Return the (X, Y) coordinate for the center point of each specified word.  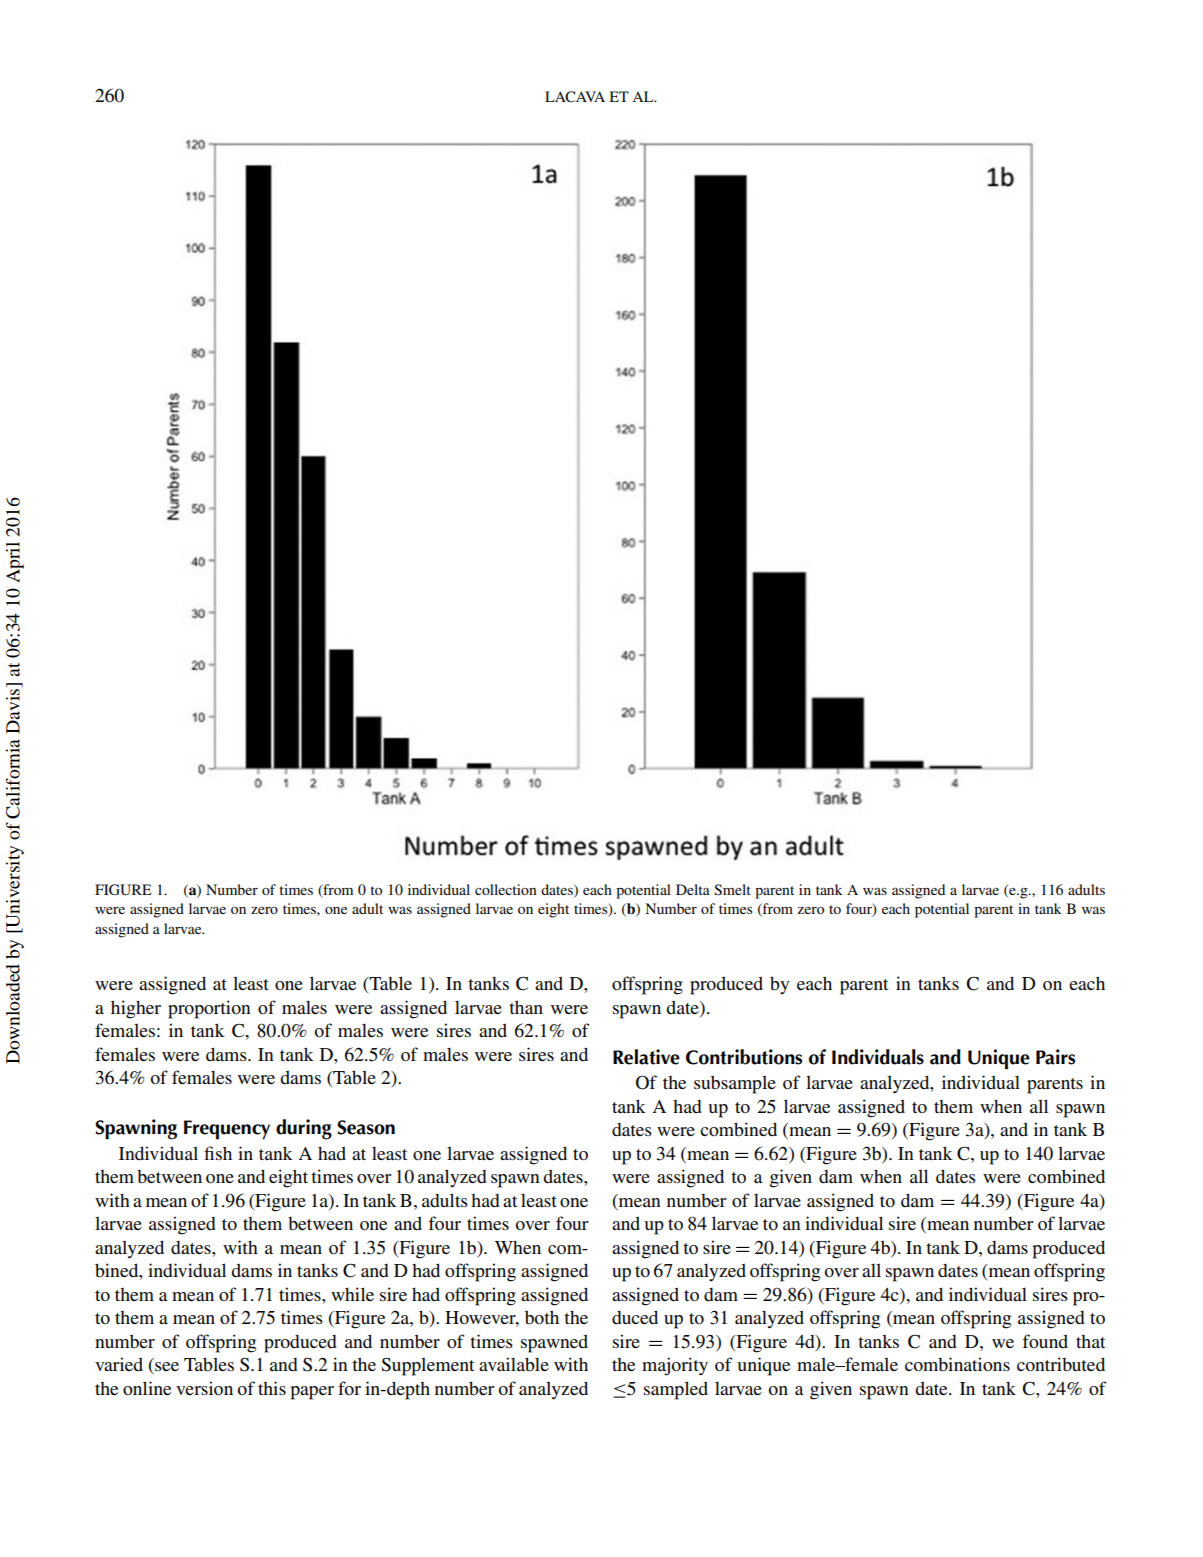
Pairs (1055, 1057)
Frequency (227, 1130)
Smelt (732, 890)
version (204, 1388)
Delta (693, 889)
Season (366, 1127)
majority (675, 1366)
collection (506, 889)
